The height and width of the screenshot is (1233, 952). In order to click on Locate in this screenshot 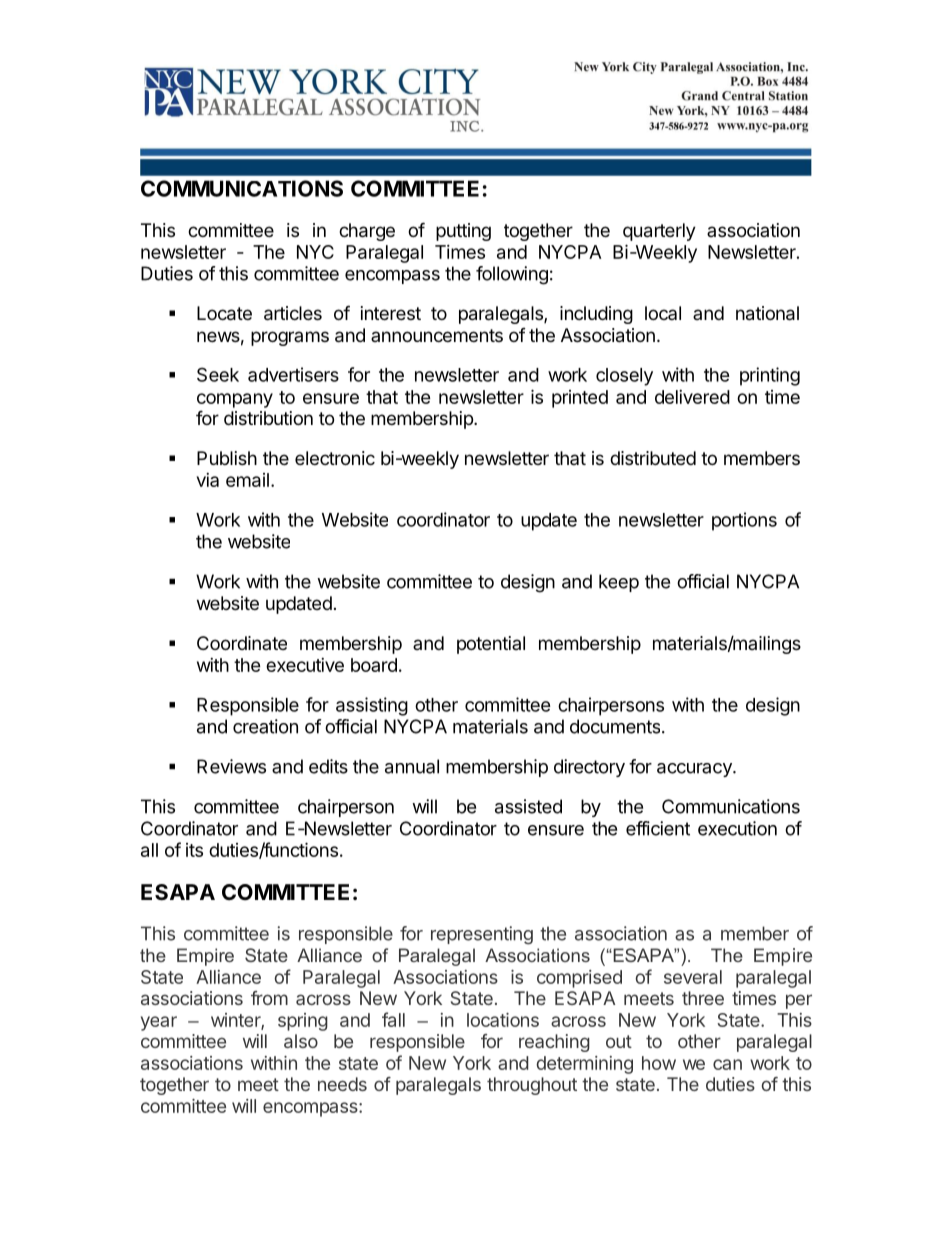, I will do `click(224, 313)`.
